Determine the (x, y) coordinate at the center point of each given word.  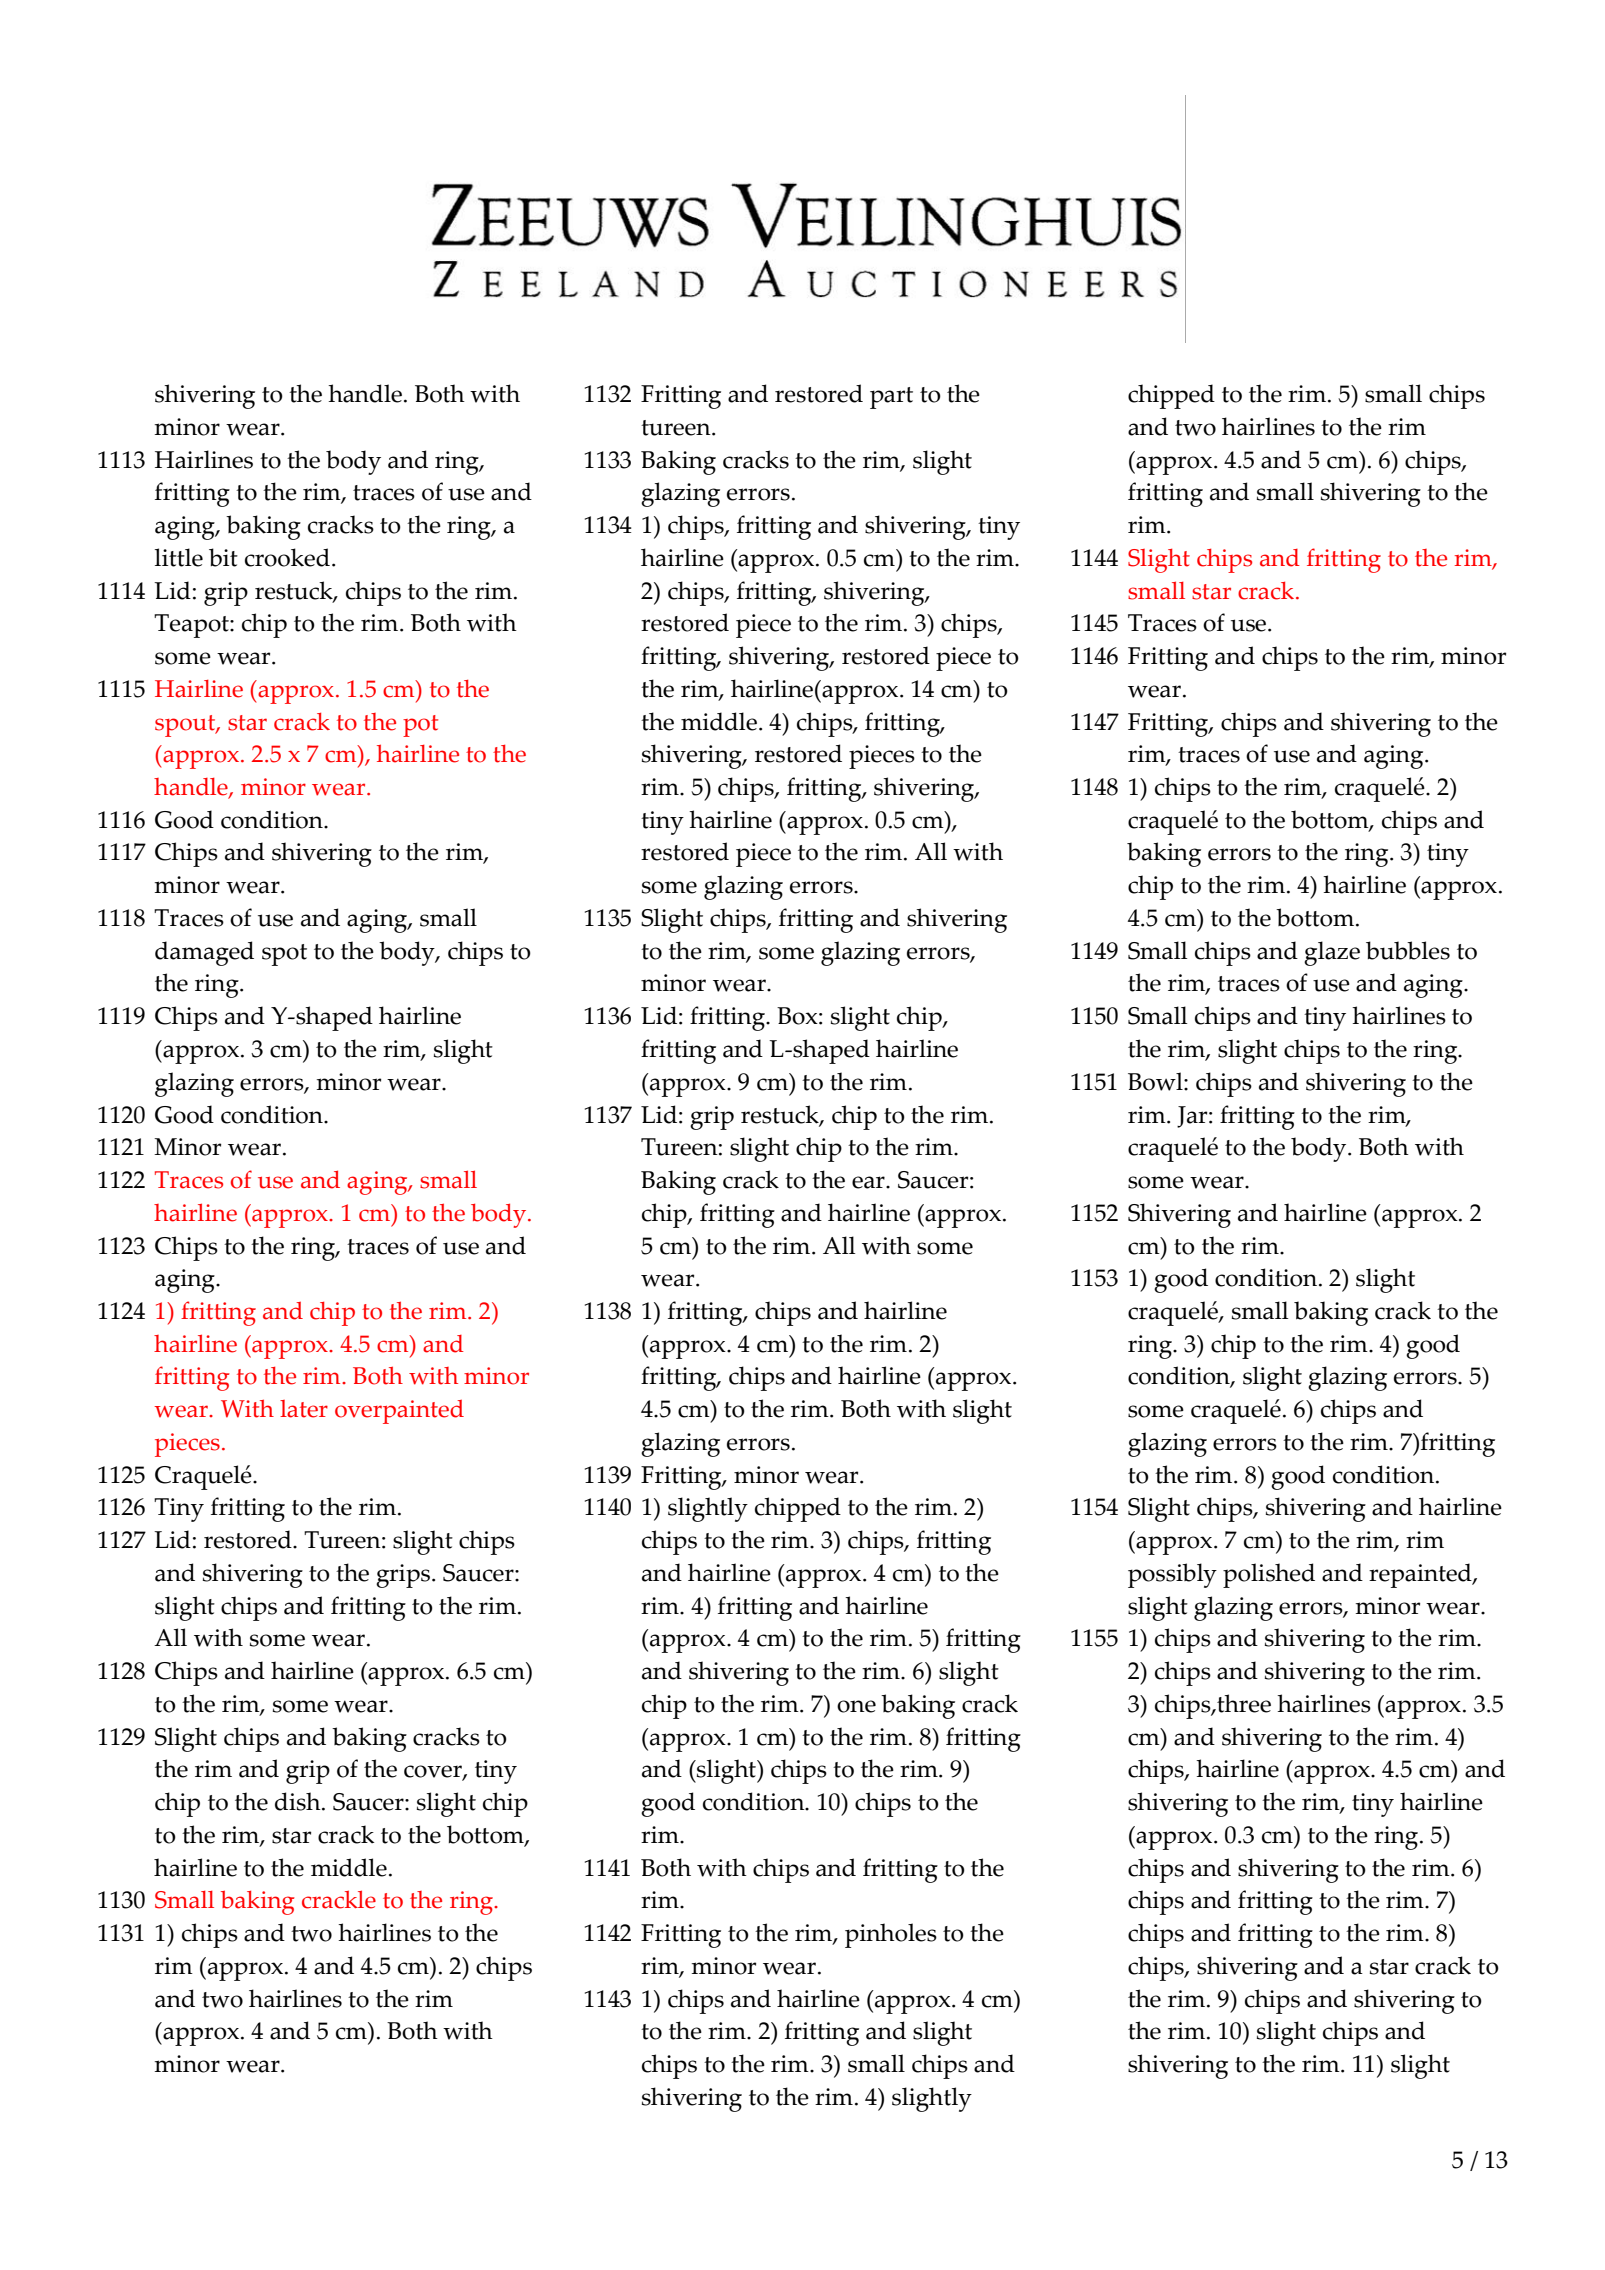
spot (284, 955)
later (304, 1409)
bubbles (1408, 950)
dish (299, 1801)
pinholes (891, 1935)
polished (1269, 1575)
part (891, 398)
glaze (1332, 953)
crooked (287, 557)
